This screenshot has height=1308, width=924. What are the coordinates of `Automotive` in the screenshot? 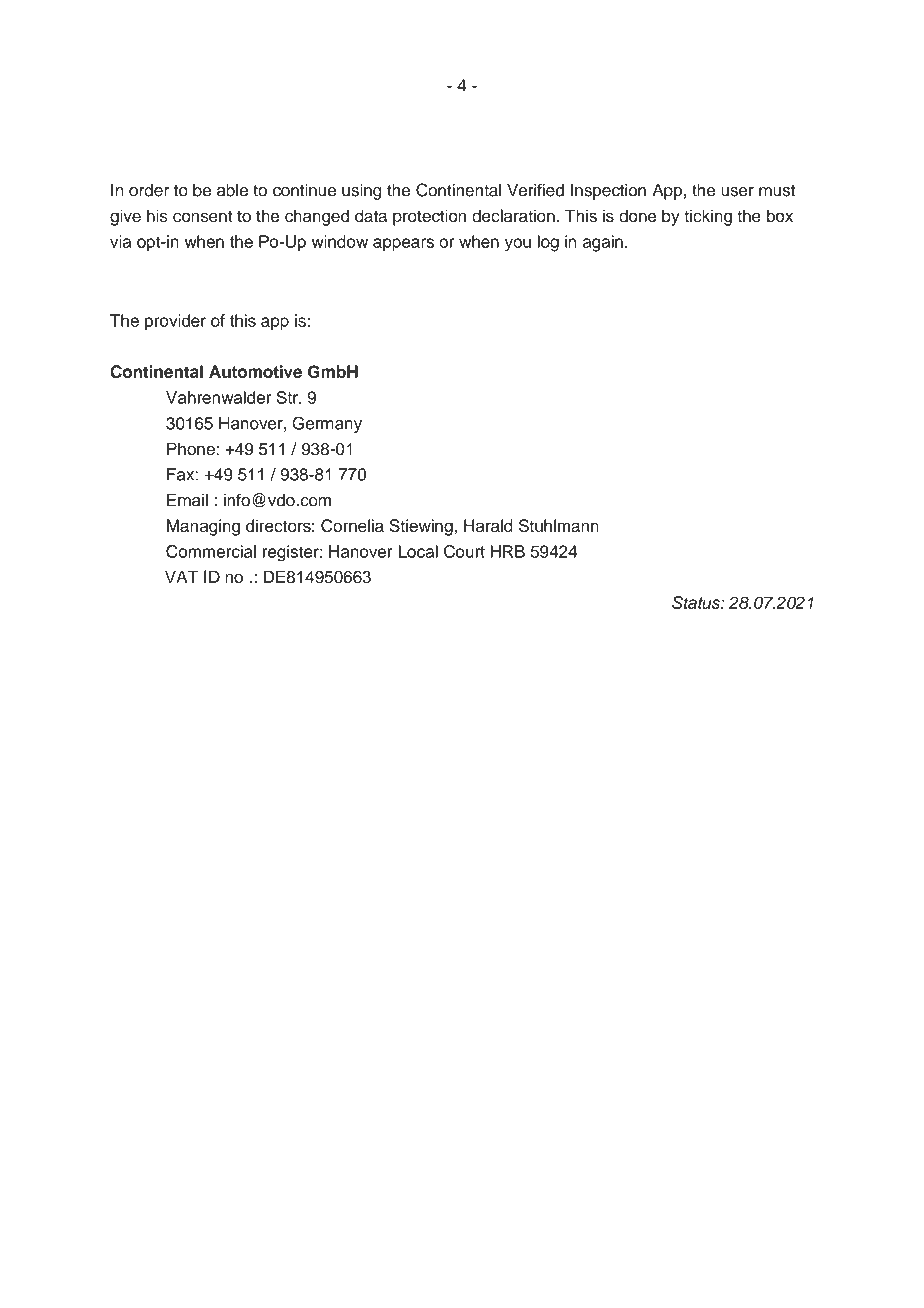 It's located at (255, 371).
